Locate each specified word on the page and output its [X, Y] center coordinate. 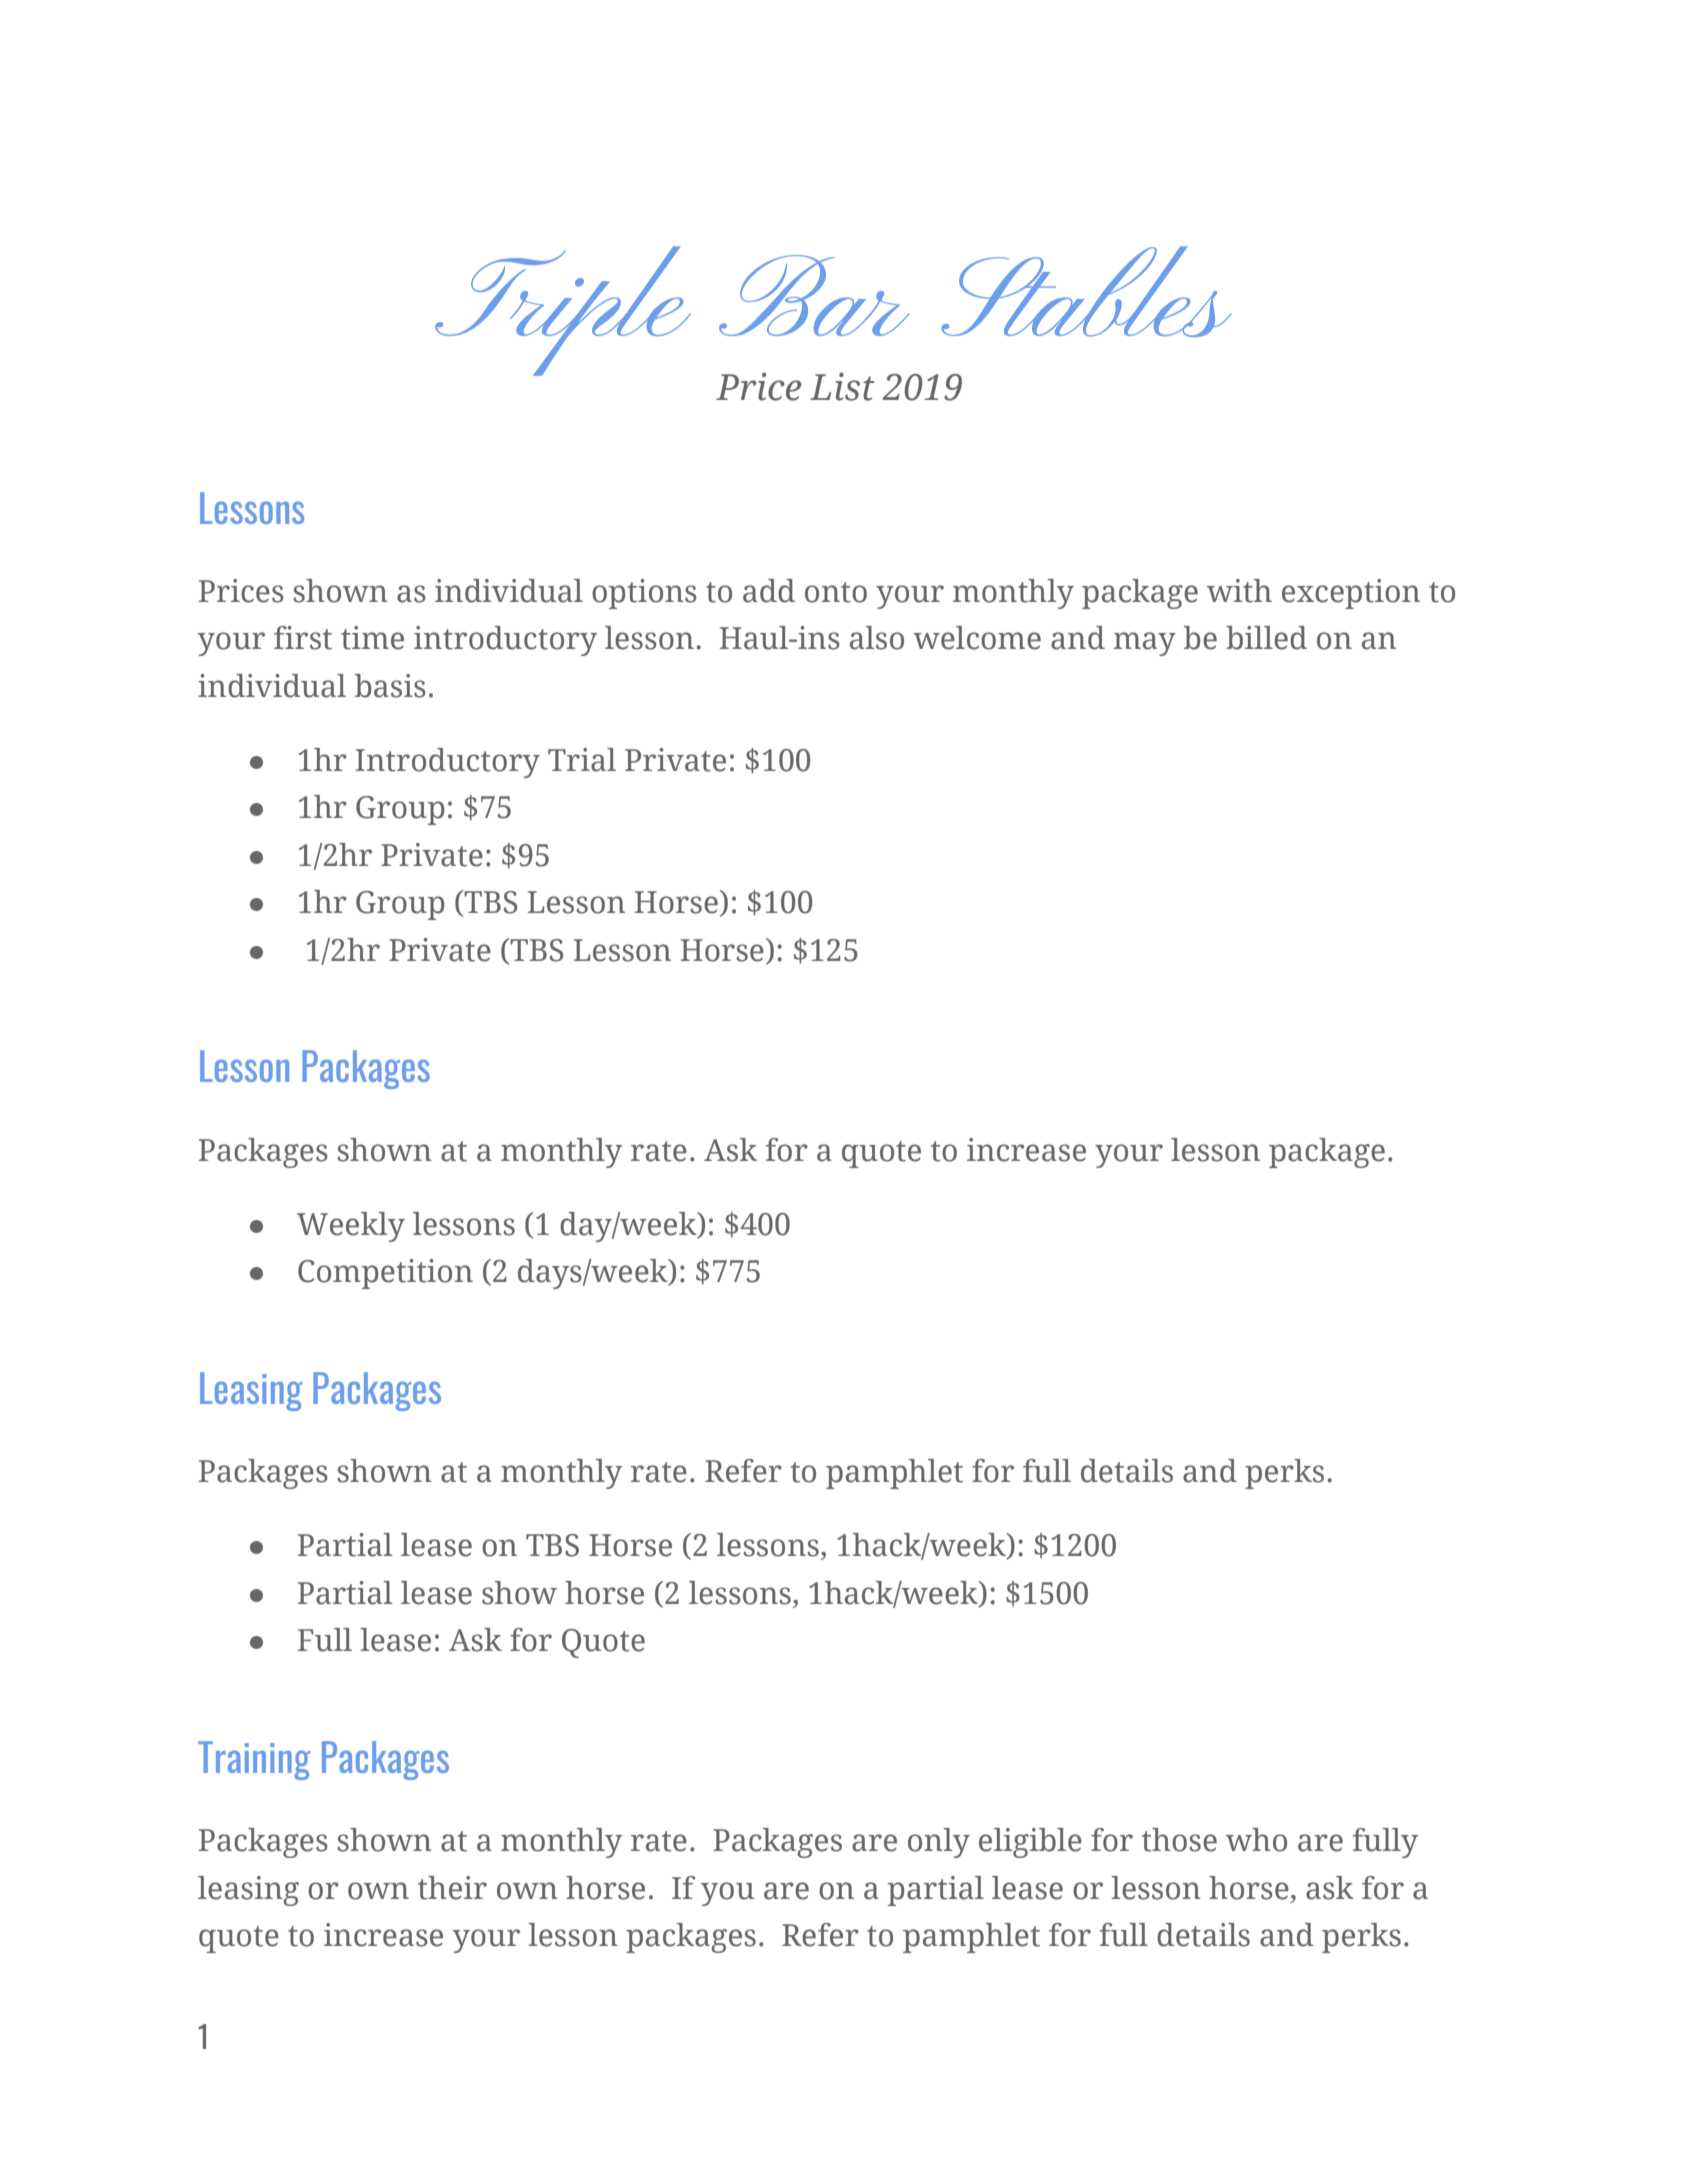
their [452, 1888]
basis [390, 686]
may [1145, 644]
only [939, 1843]
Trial [582, 760]
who [1256, 1840]
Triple [563, 311]
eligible [1030, 1843]
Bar [814, 295]
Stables [1086, 291]
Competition [385, 1274]
